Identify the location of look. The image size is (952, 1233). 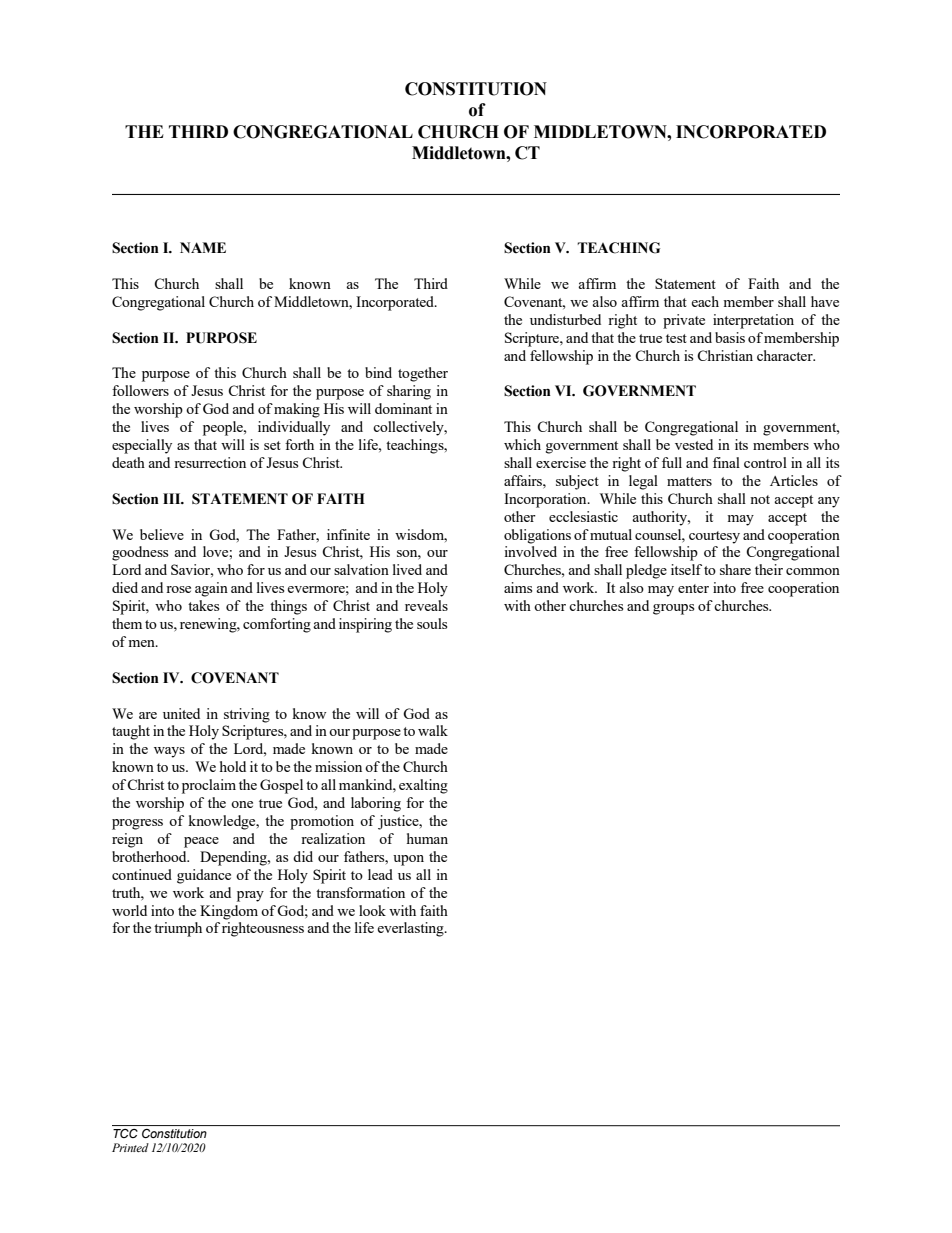
(372, 910).
